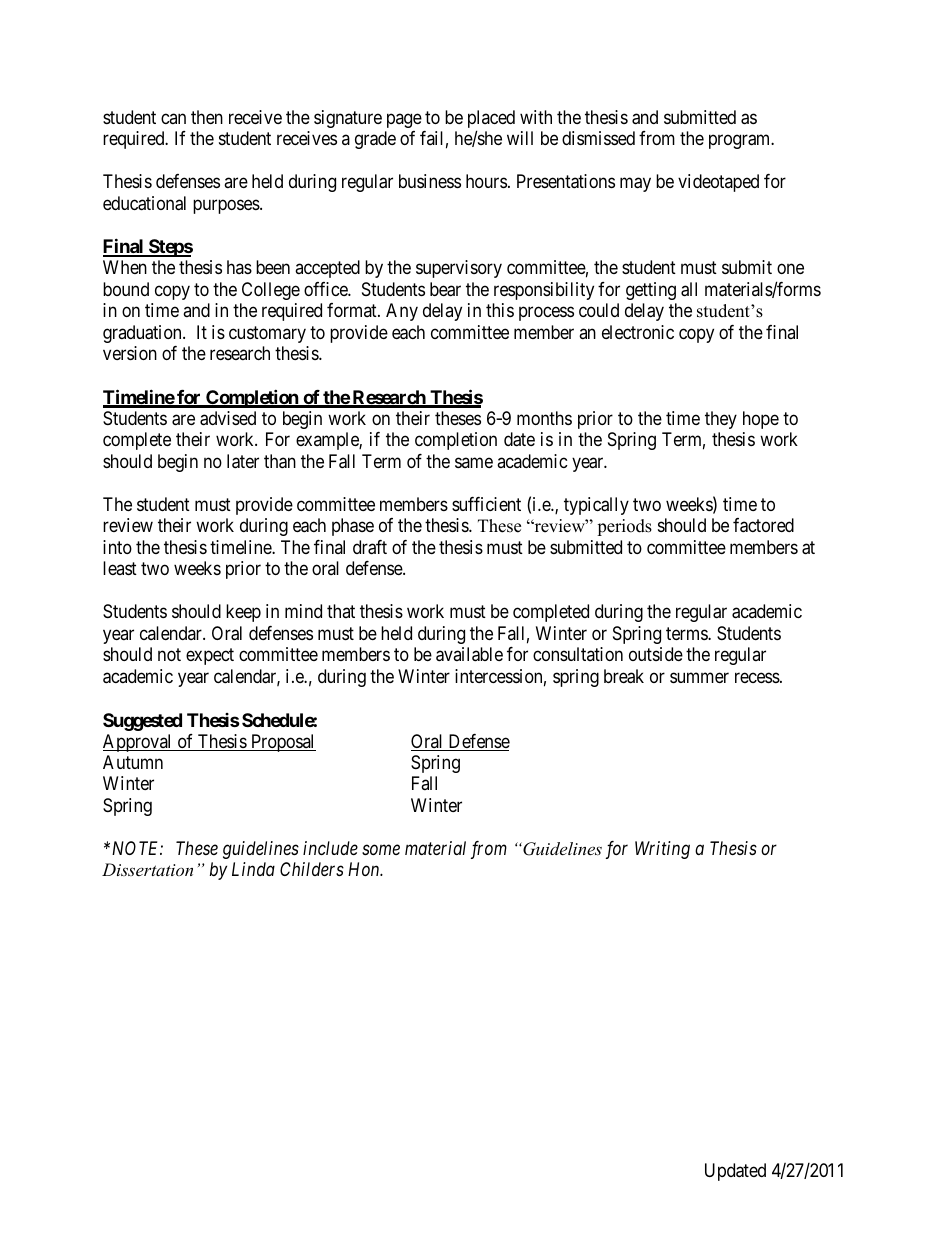  I want to click on available, so click(469, 654).
